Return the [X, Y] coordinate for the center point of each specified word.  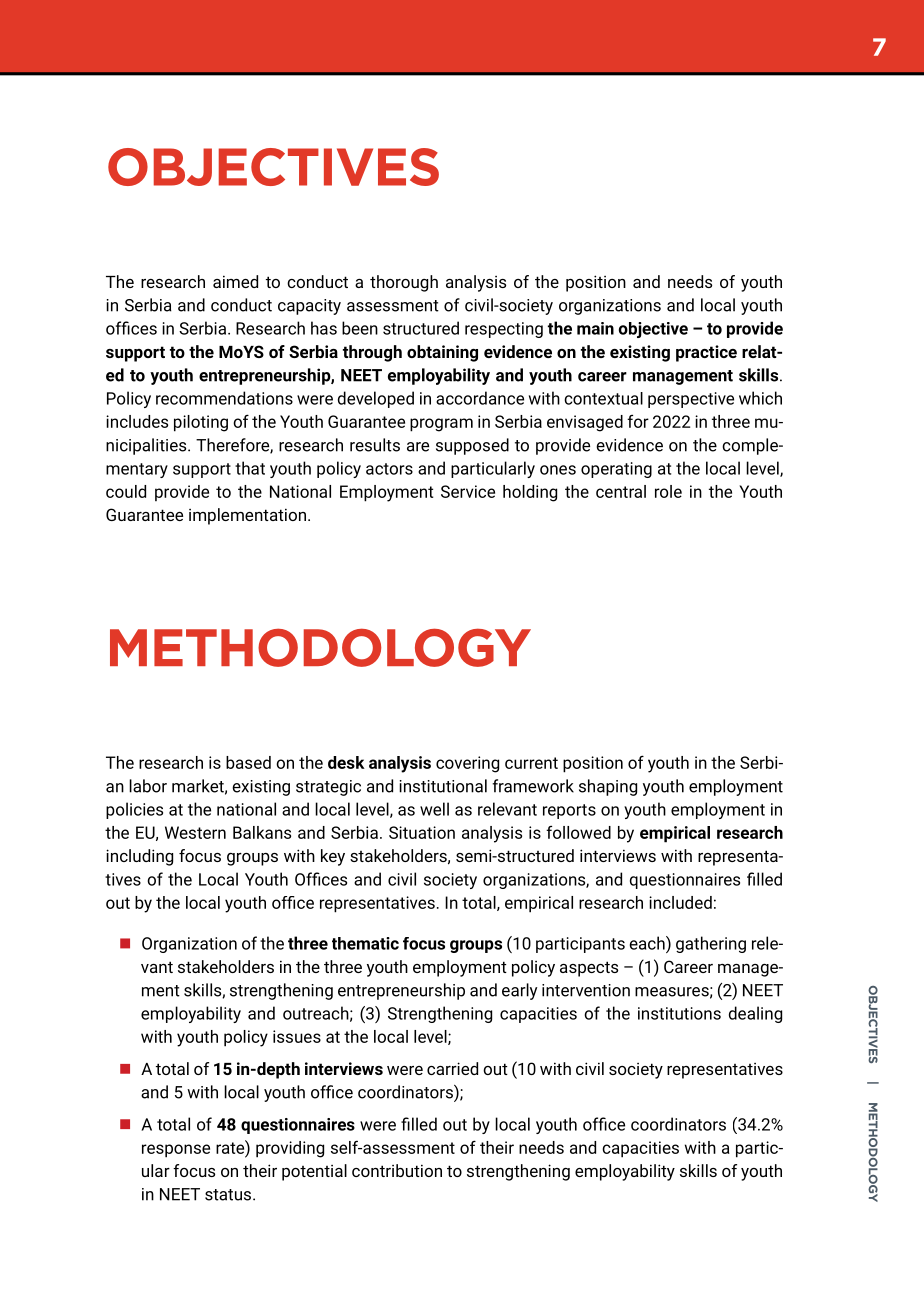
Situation [422, 832]
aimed [235, 281]
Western [195, 832]
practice [706, 353]
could [126, 491]
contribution [397, 1170]
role [668, 491]
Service [468, 491]
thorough [404, 283]
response [176, 1151]
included [680, 902]
